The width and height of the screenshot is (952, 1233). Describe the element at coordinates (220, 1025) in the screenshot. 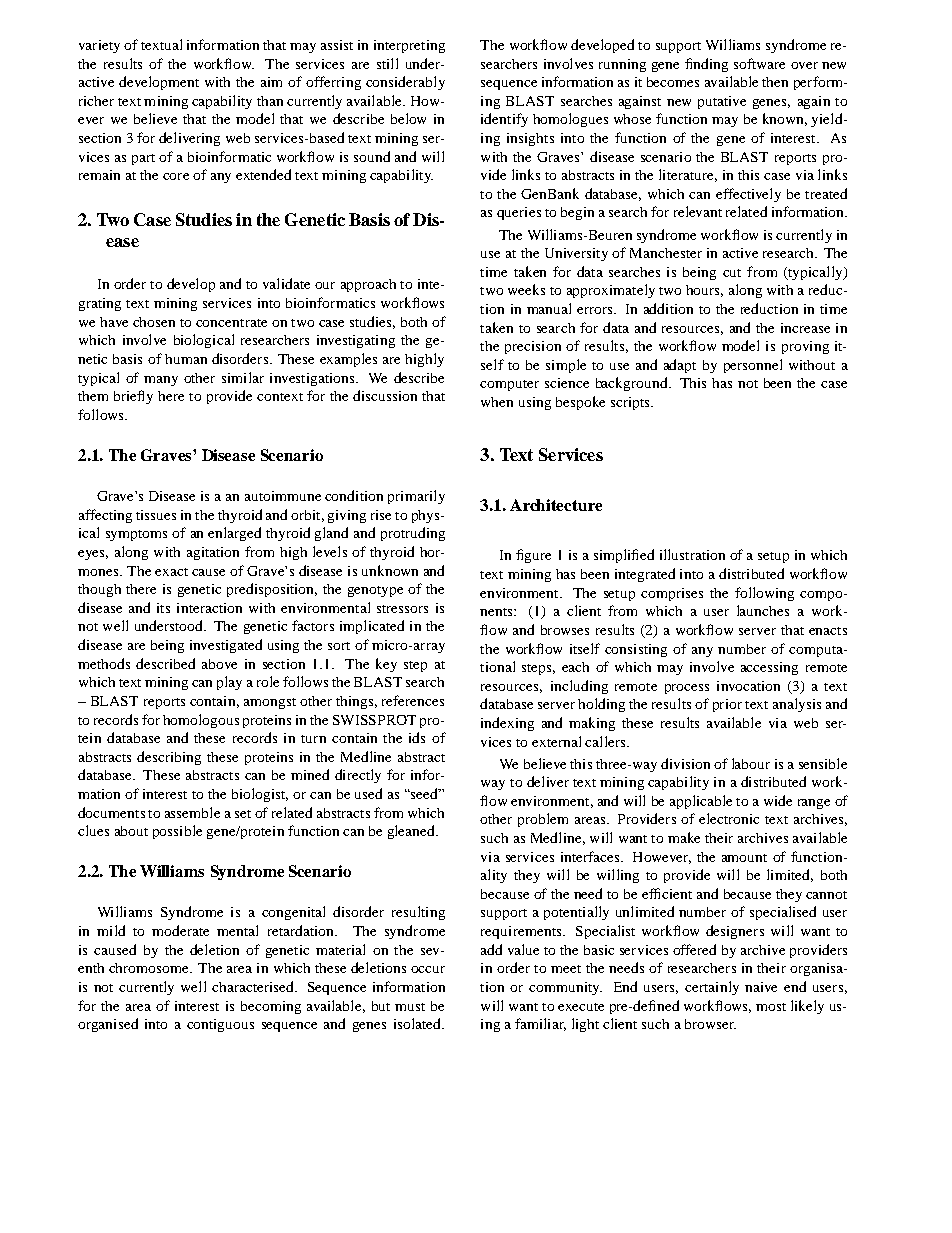

I see `contiguous` at that location.
